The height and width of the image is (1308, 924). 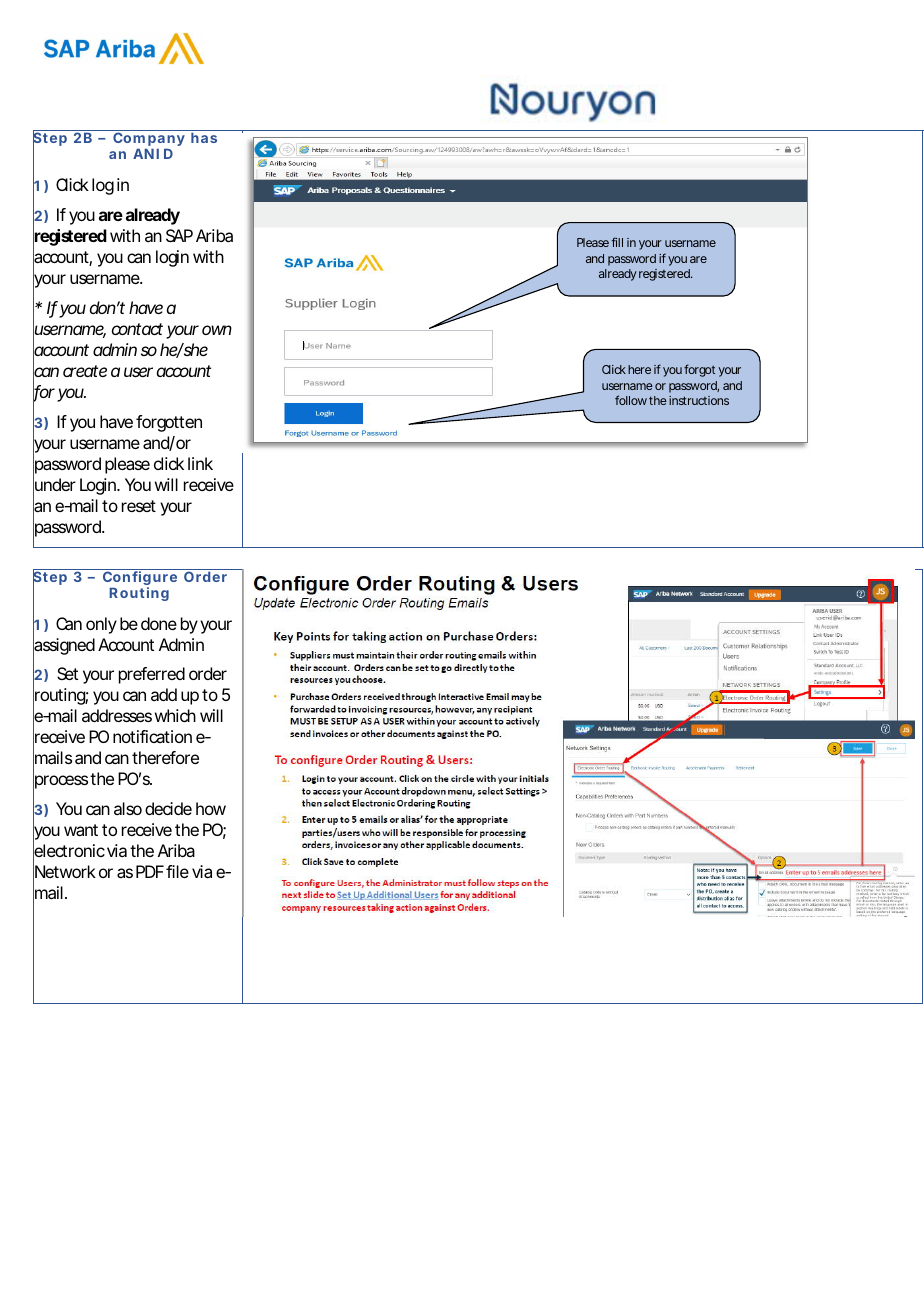 What do you see at coordinates (211, 808) in the image?
I see `how` at bounding box center [211, 808].
